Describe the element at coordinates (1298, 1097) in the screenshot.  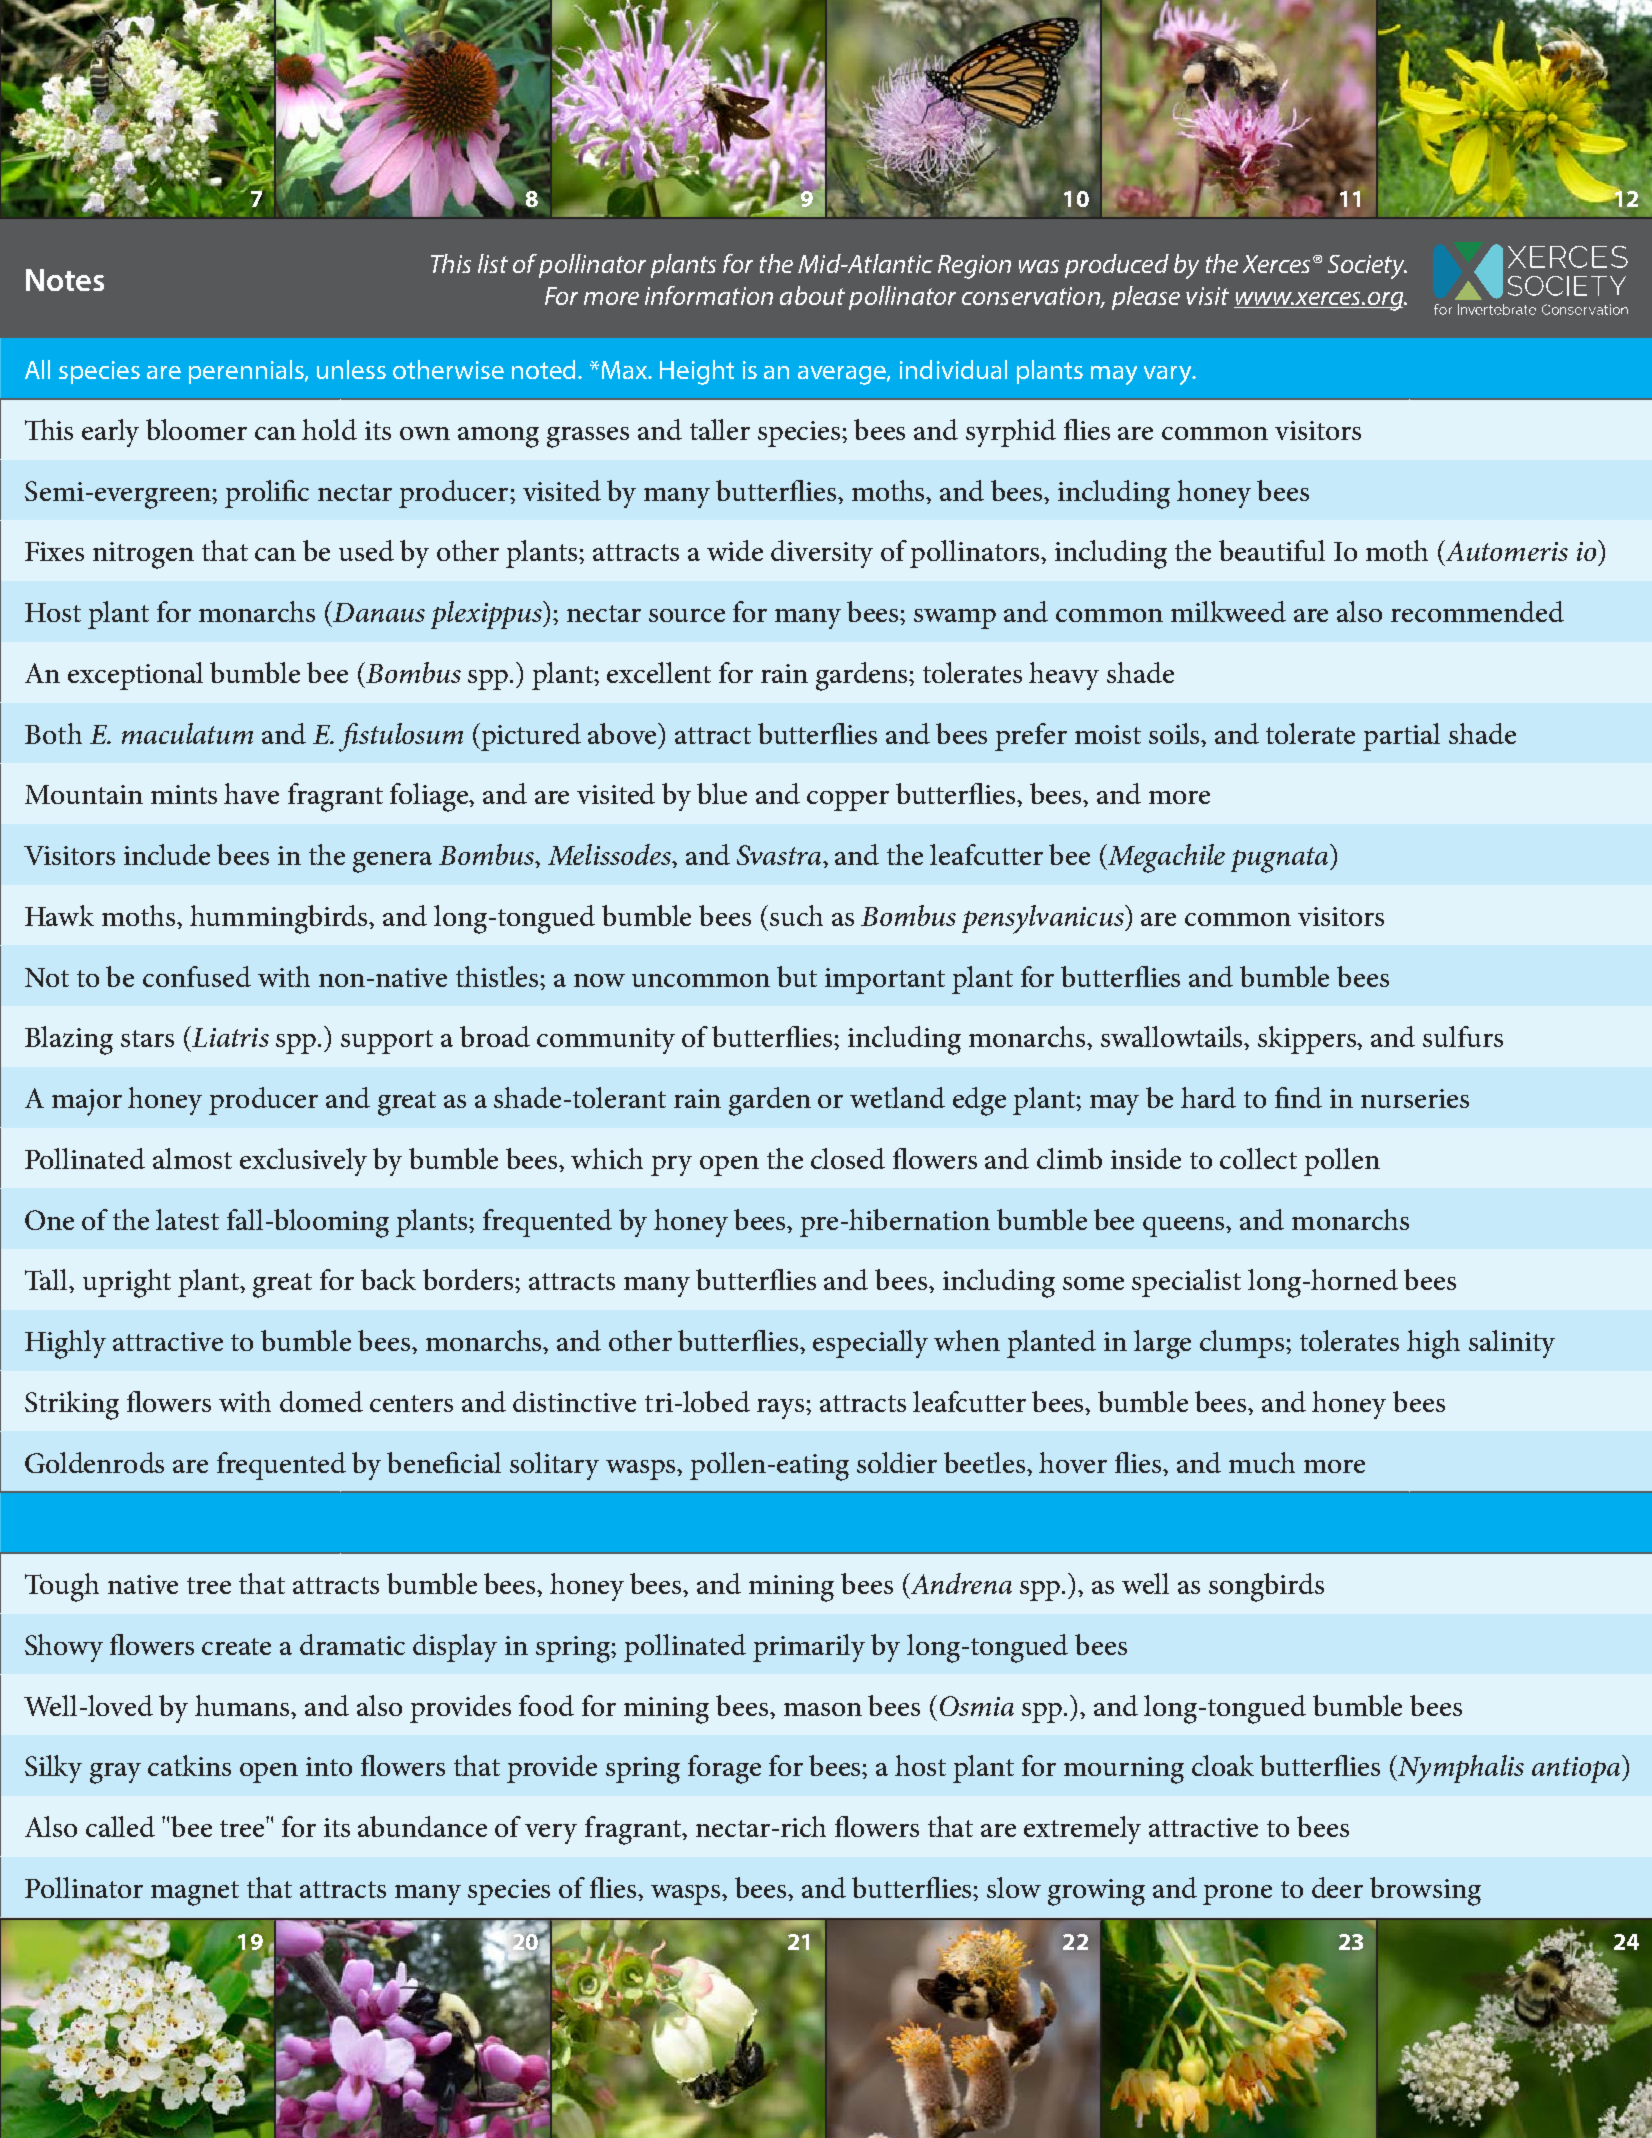
I see `find` at that location.
